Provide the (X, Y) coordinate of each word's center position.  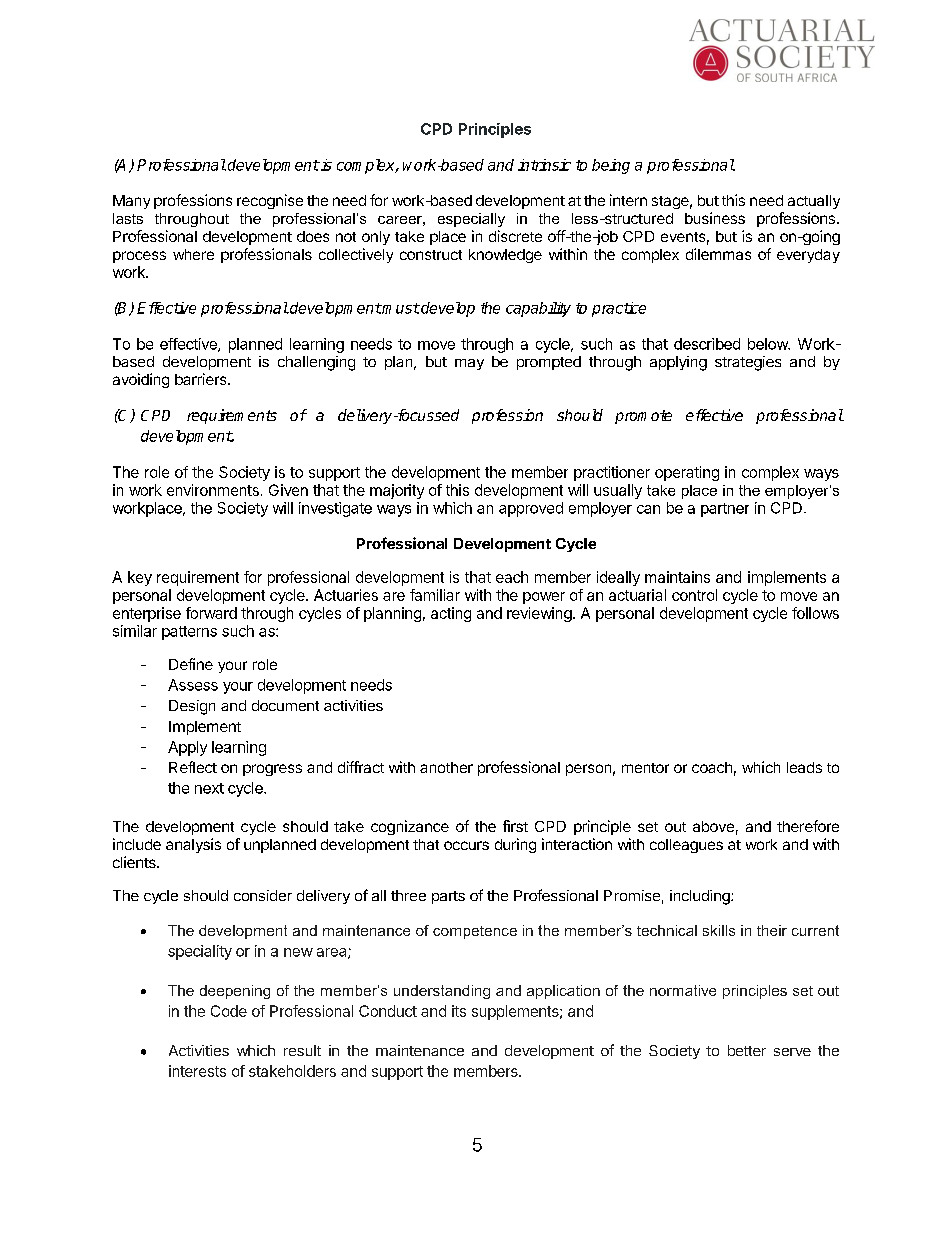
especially (471, 220)
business (715, 218)
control (694, 595)
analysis (193, 845)
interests (197, 1071)
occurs (466, 845)
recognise (270, 201)
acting (451, 614)
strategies (748, 363)
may (469, 364)
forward (211, 613)
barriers (202, 379)
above (713, 826)
